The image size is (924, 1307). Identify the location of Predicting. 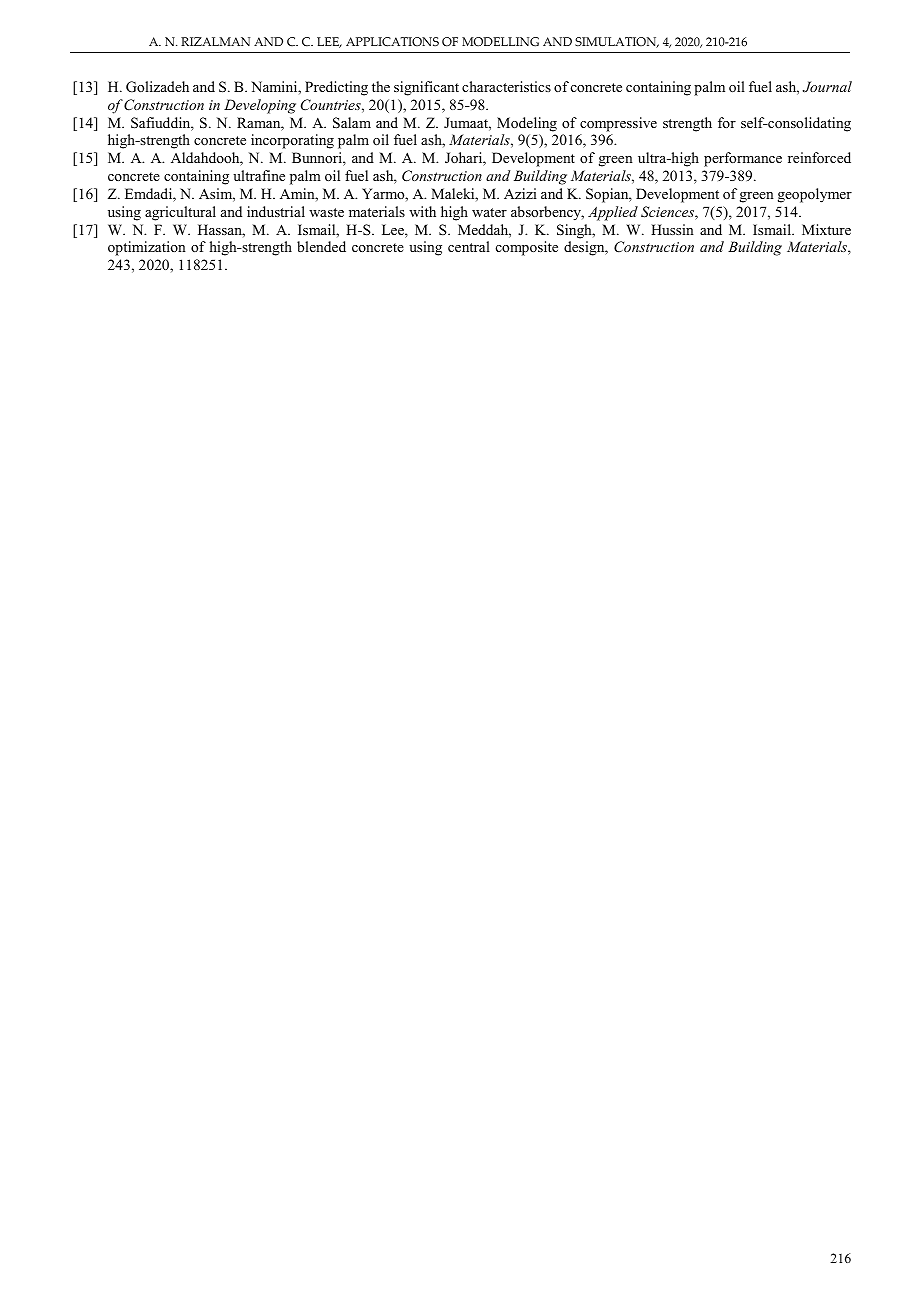
(336, 88).
